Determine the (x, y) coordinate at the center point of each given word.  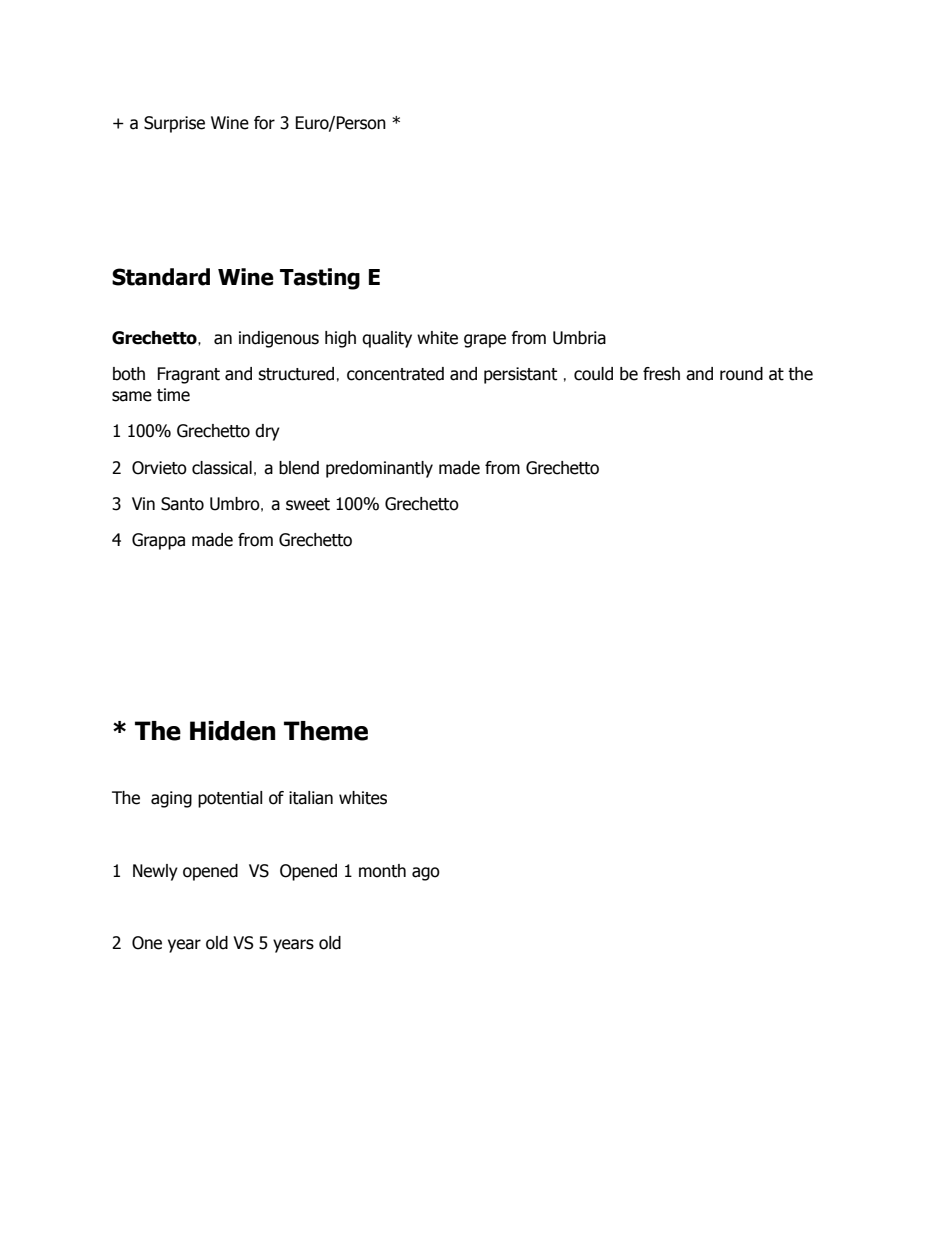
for (264, 123)
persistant (520, 375)
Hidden (233, 731)
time (173, 395)
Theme (326, 731)
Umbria (579, 338)
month (382, 871)
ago (426, 874)
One (147, 943)
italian (311, 798)
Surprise (174, 124)
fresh (661, 374)
